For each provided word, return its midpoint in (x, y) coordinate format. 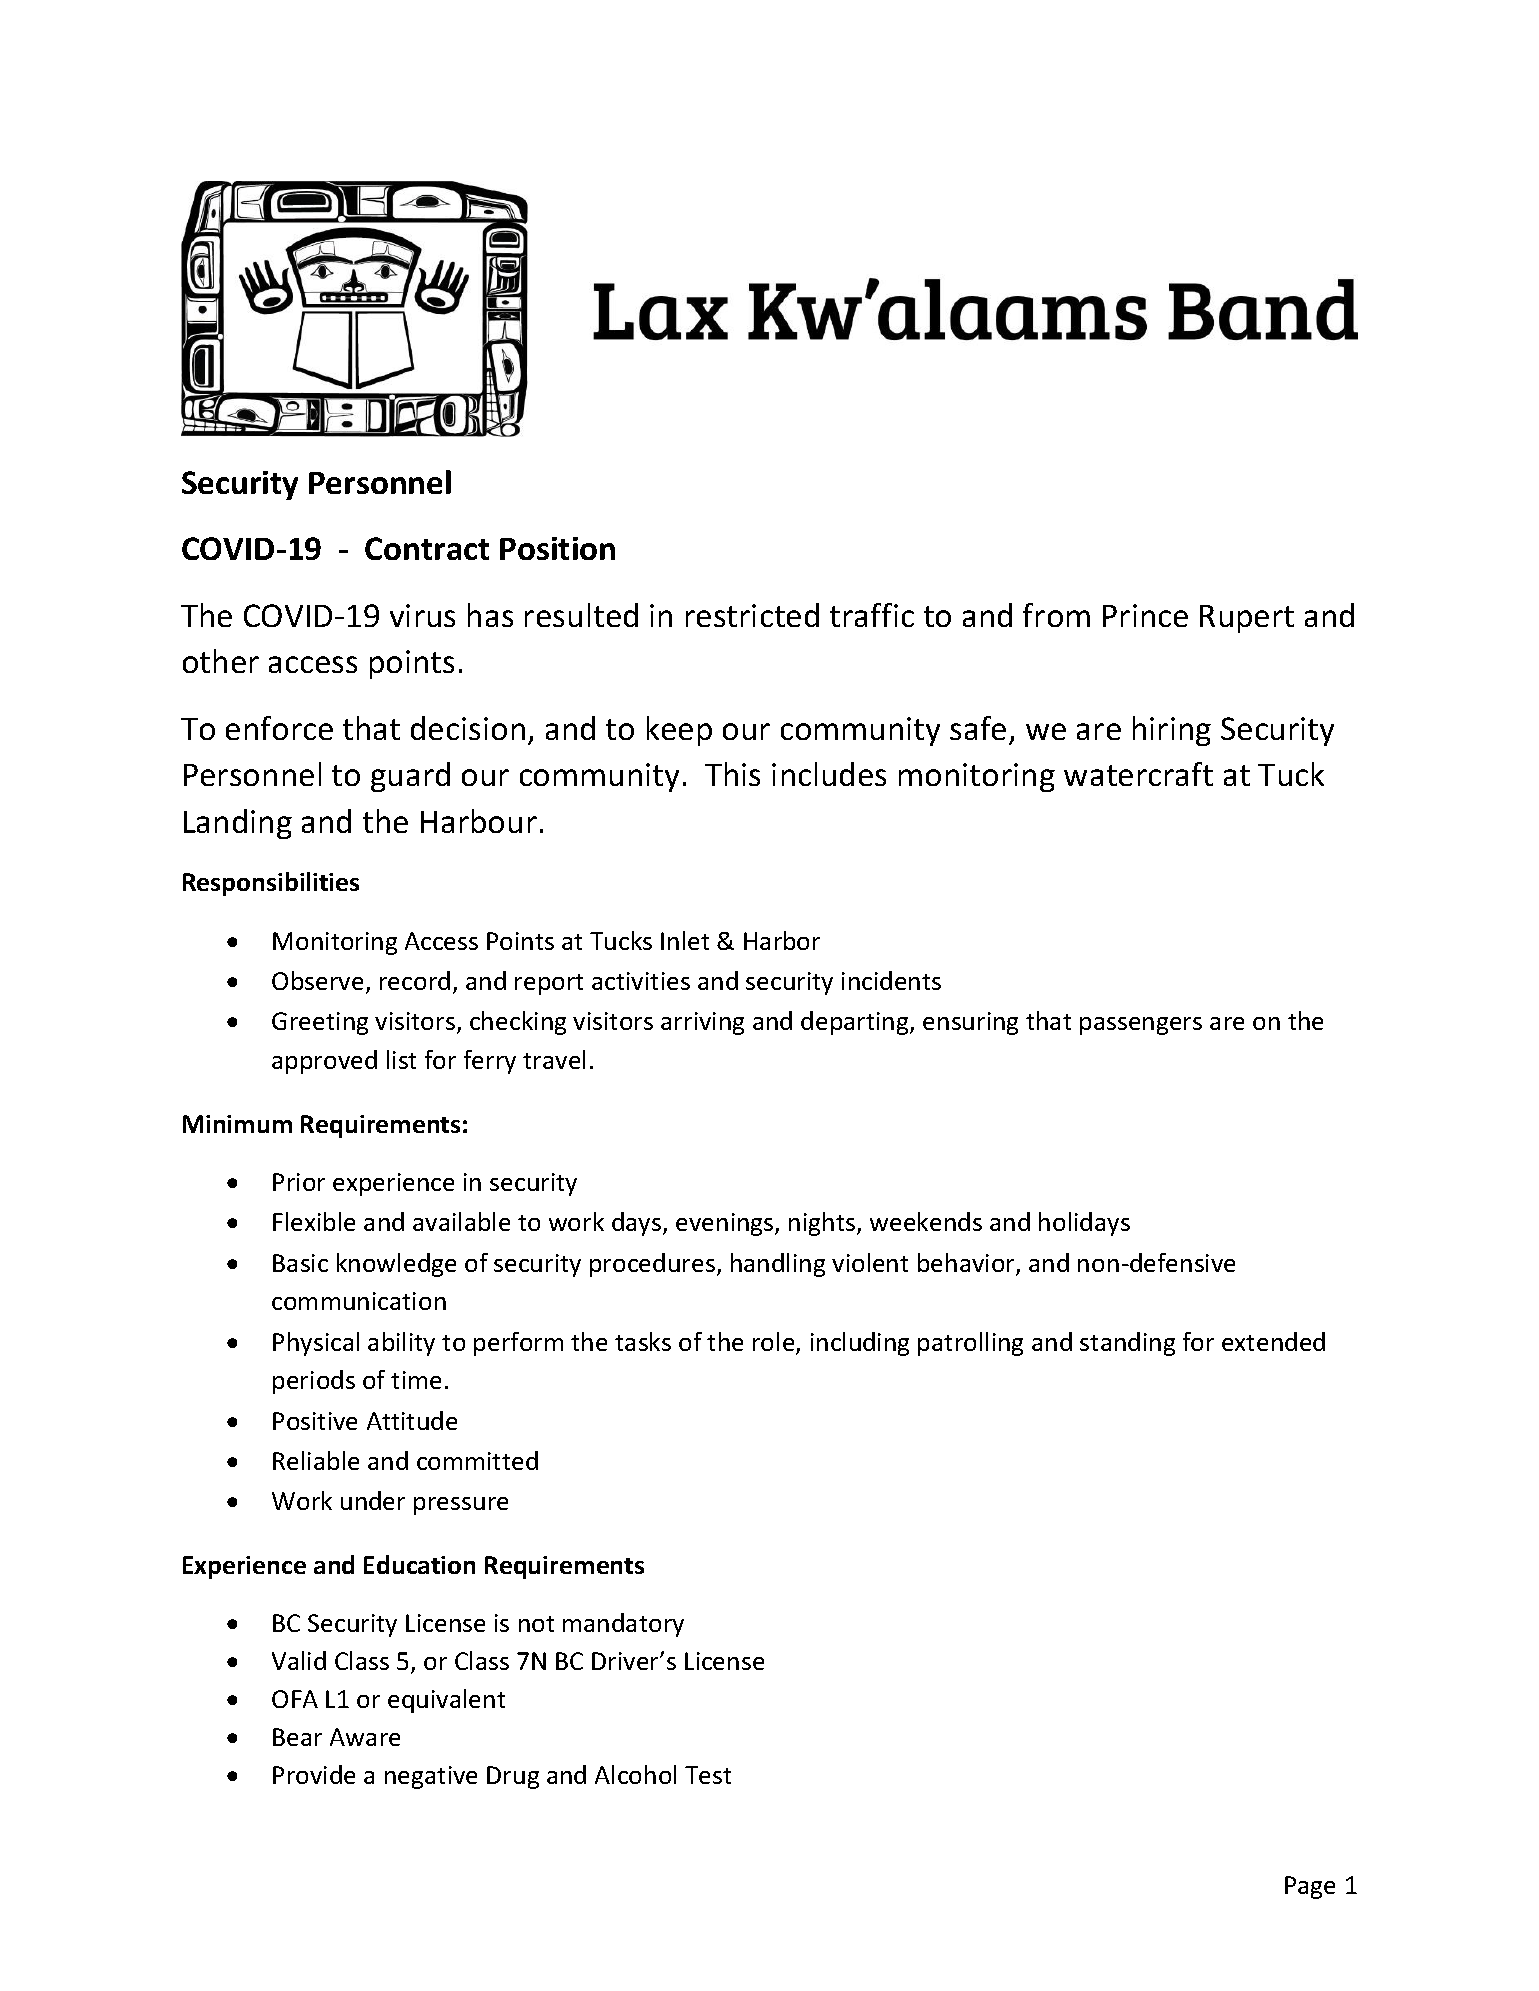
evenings (726, 1224)
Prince (1145, 615)
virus (422, 615)
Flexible (314, 1221)
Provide (314, 1774)
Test (708, 1775)
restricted (752, 615)
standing (1127, 1344)
